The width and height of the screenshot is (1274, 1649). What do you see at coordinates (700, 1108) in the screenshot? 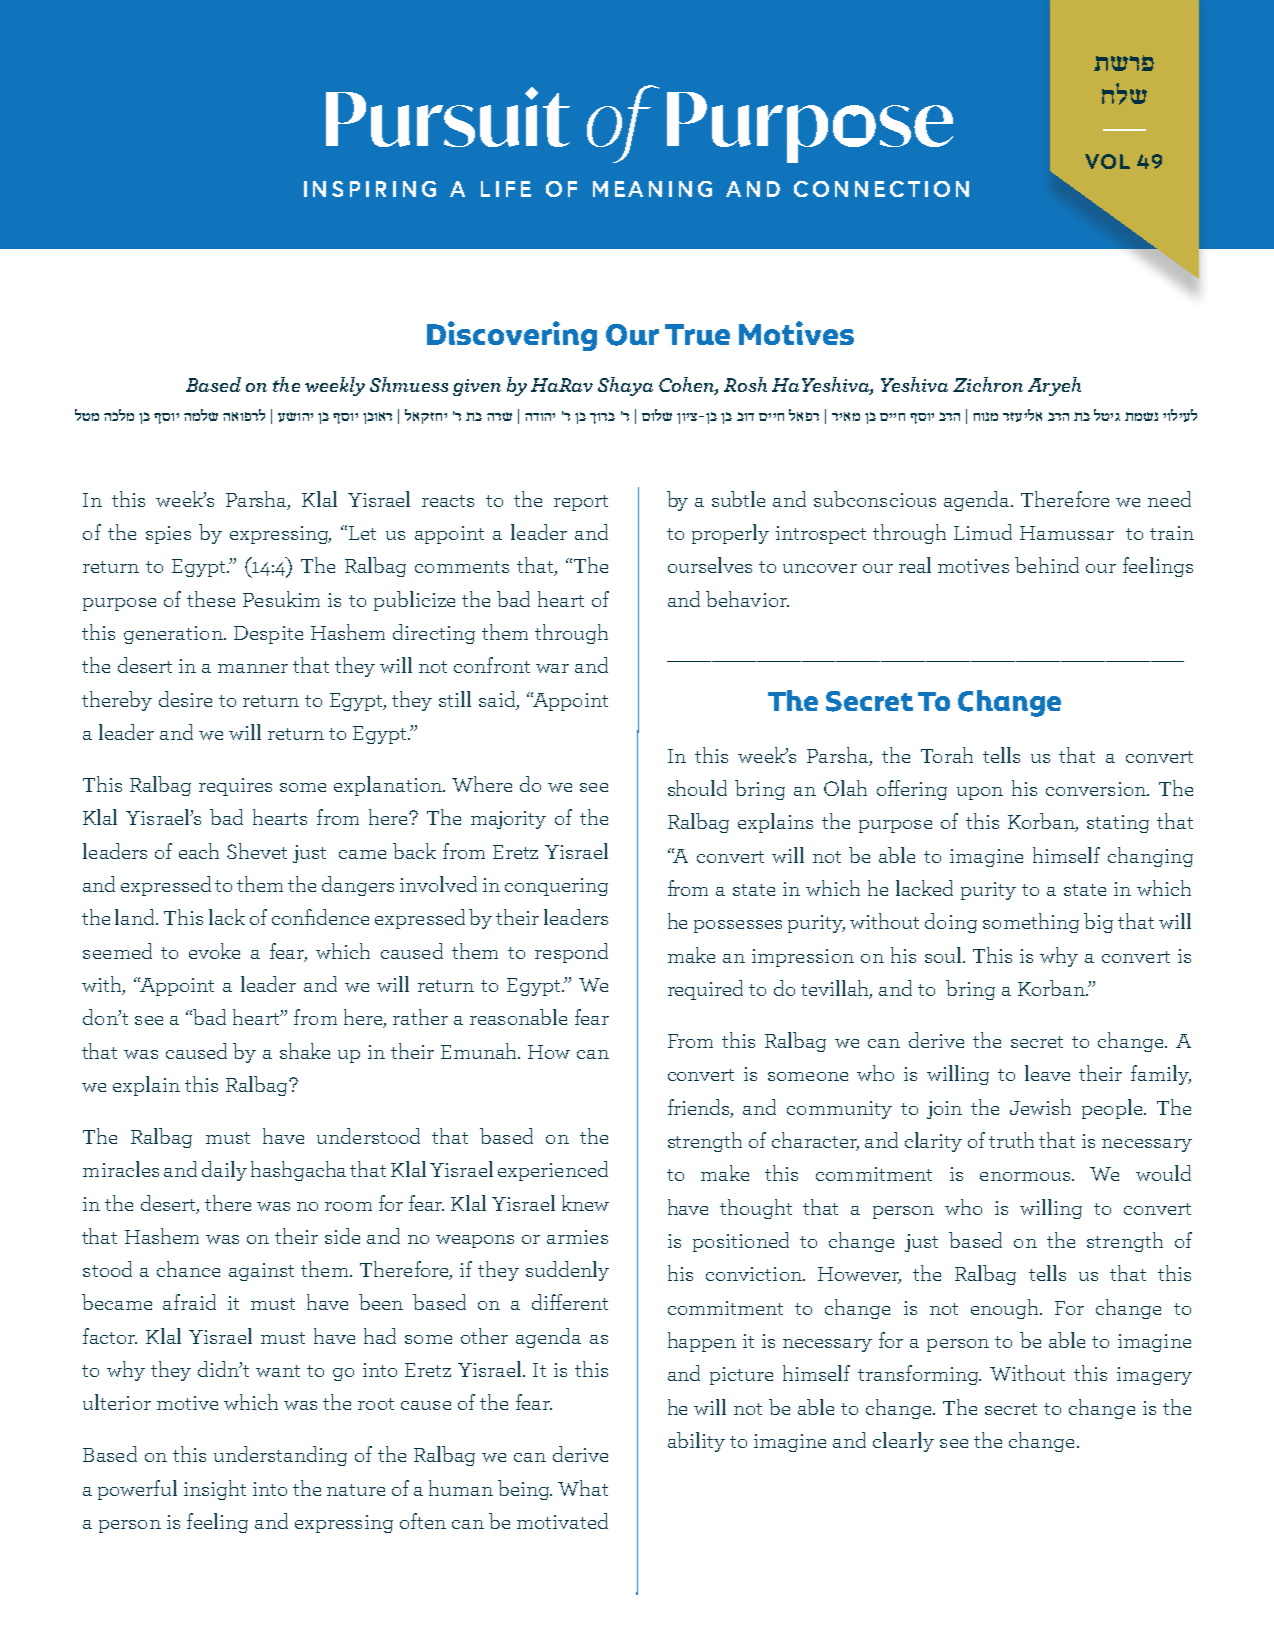
I see `friends` at bounding box center [700, 1108].
